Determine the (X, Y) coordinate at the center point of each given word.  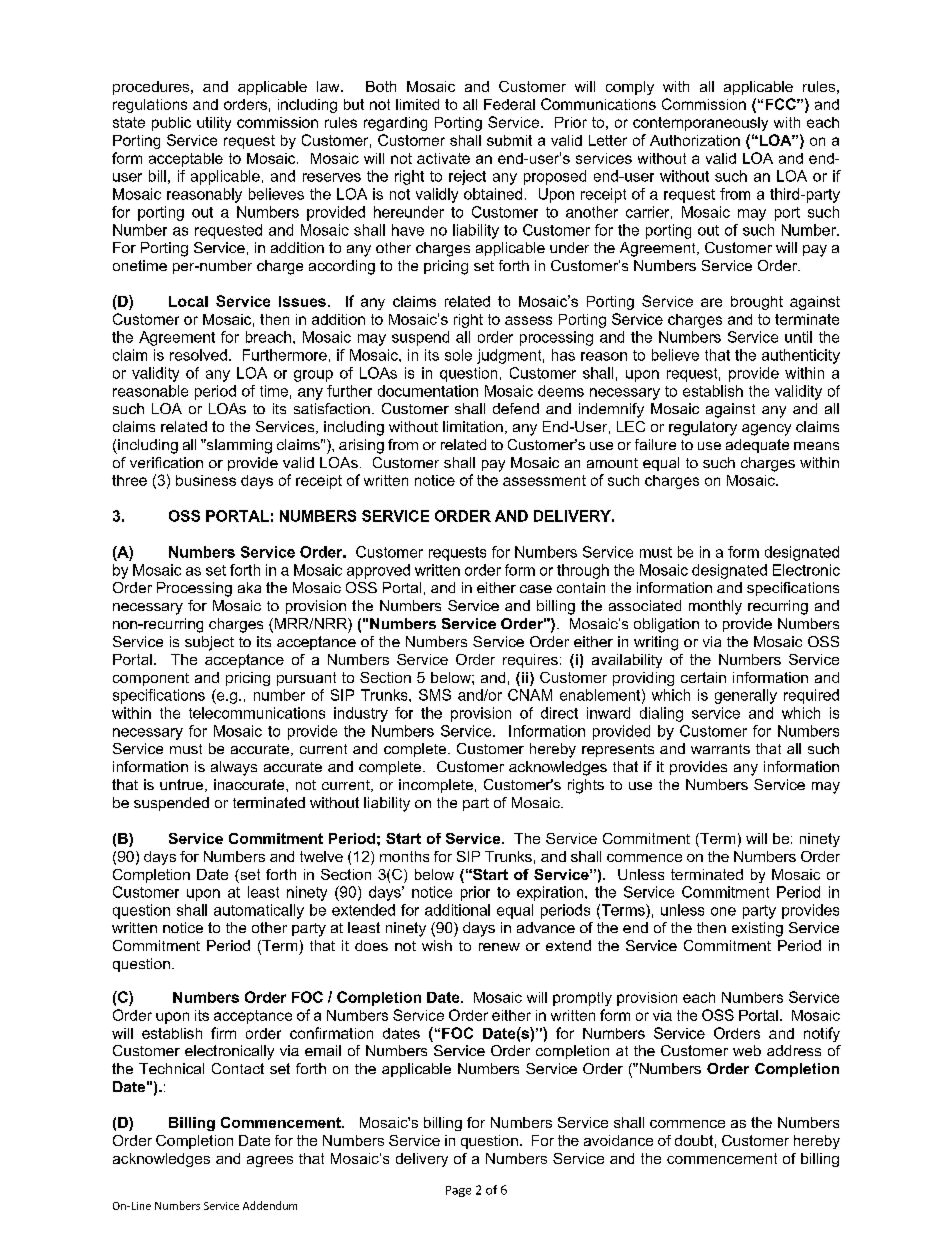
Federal (509, 104)
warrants (720, 749)
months (404, 856)
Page (458, 1191)
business (206, 480)
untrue (183, 785)
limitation (473, 426)
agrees (270, 1161)
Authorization (695, 140)
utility (214, 124)
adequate (757, 446)
